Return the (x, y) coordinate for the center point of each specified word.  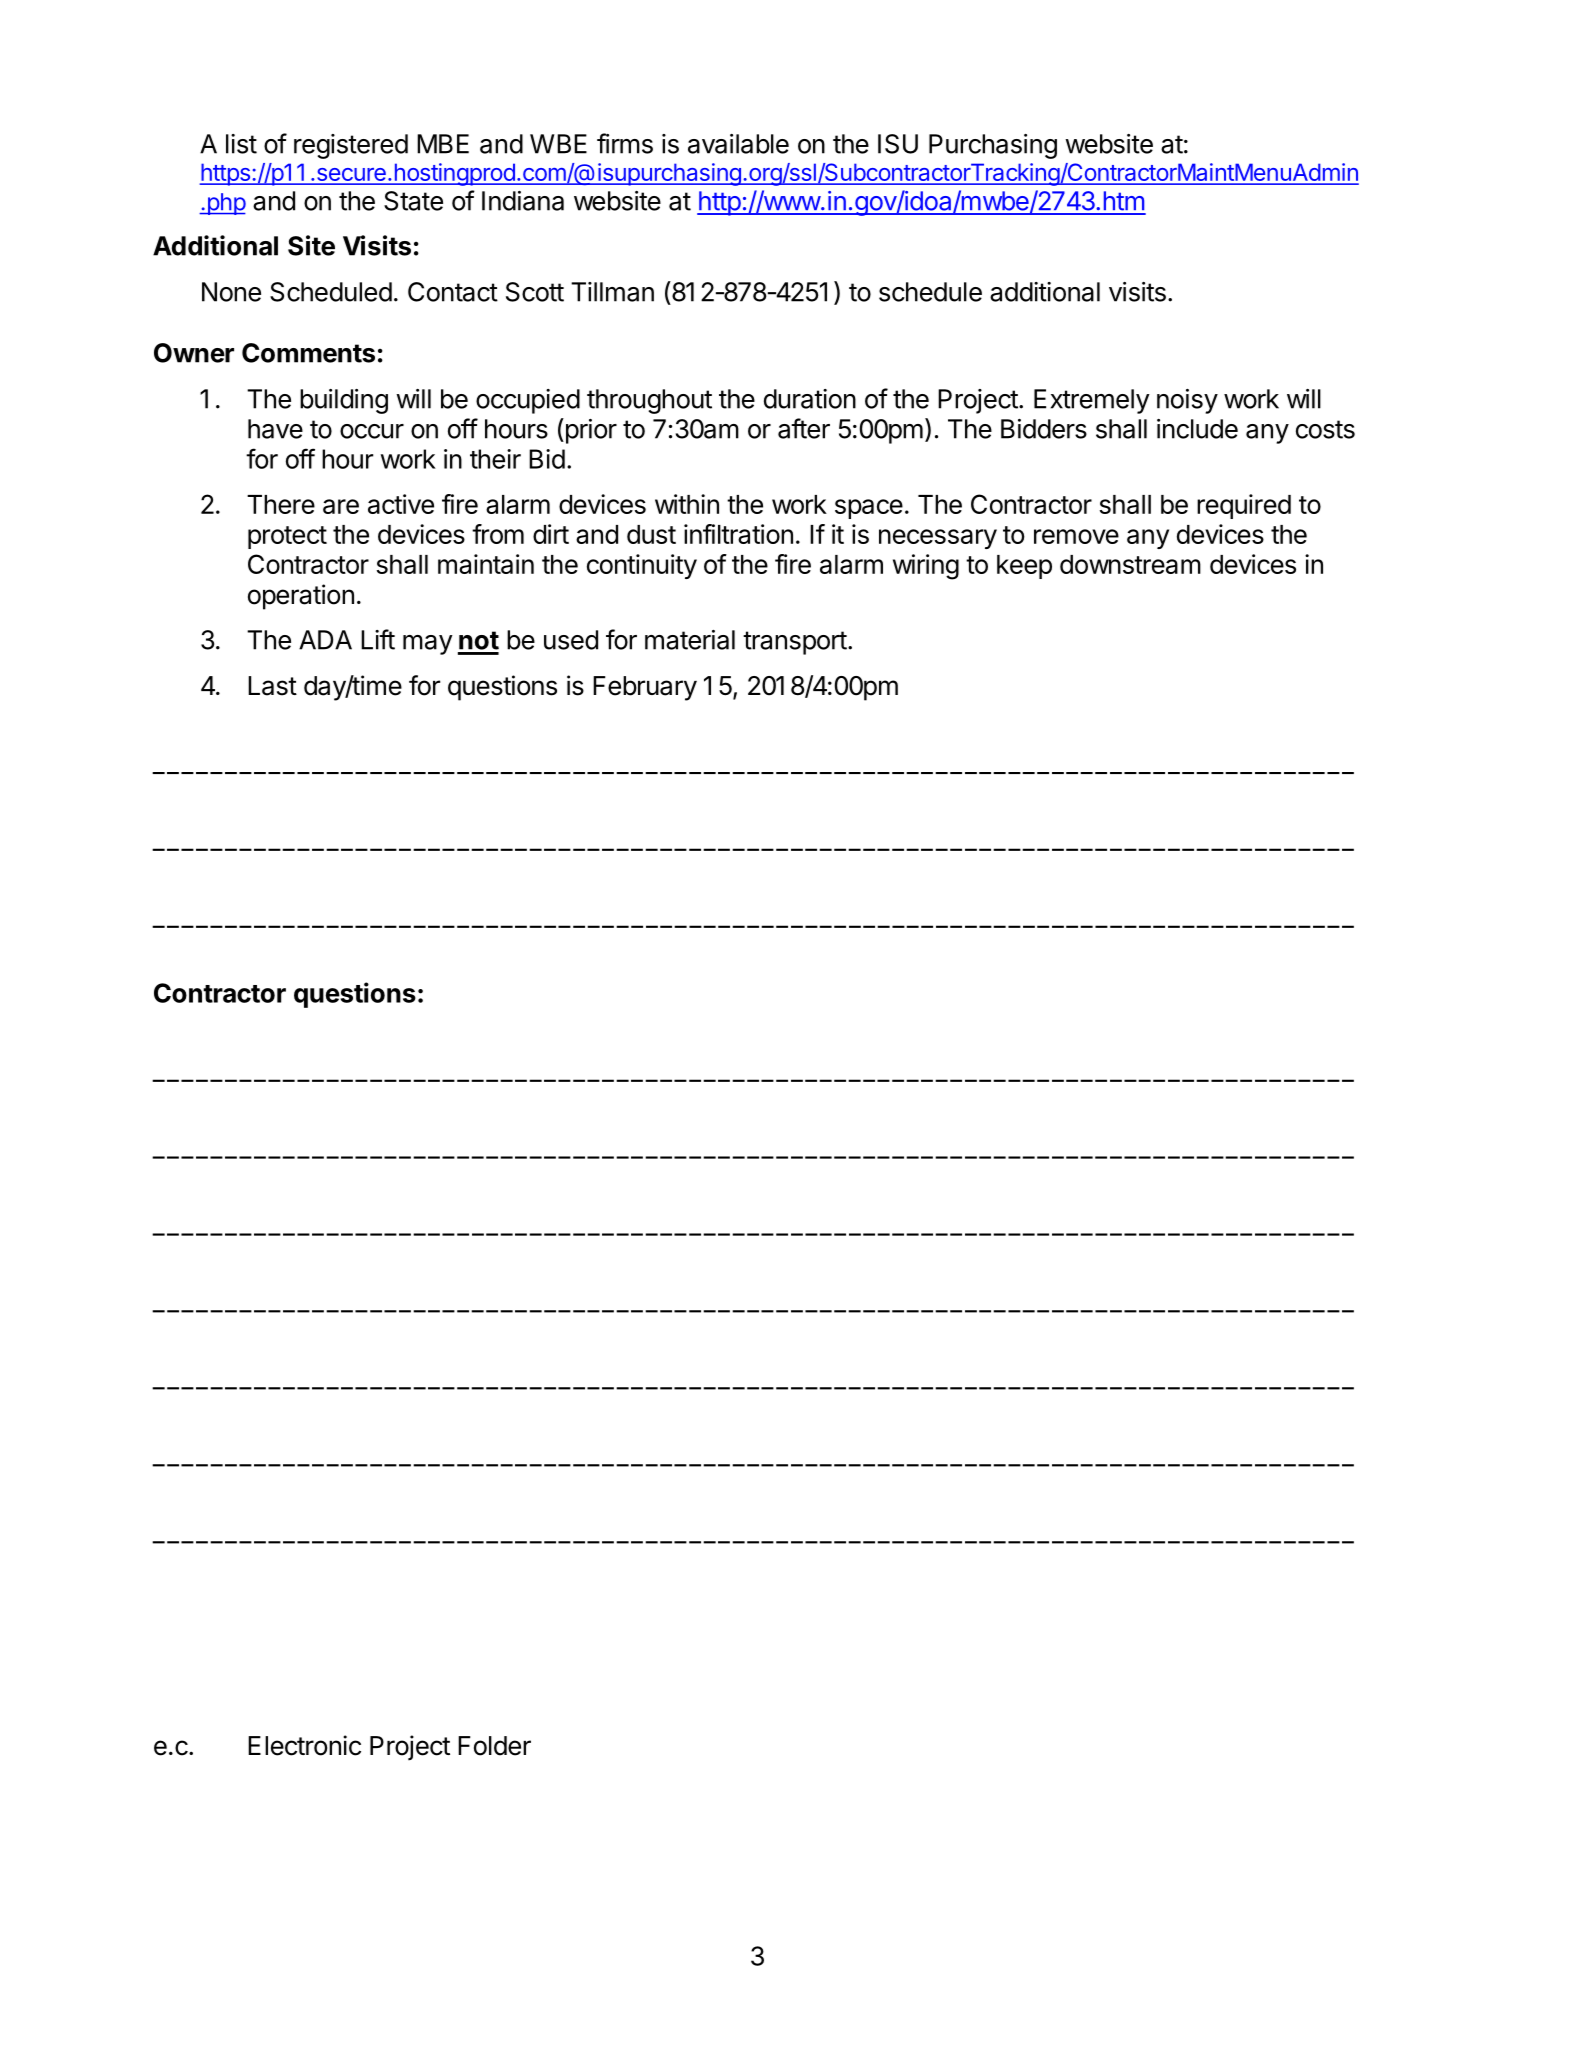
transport (795, 643)
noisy (1187, 401)
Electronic (304, 1745)
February (645, 688)
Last (272, 686)
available (738, 144)
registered (351, 146)
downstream (1130, 564)
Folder (494, 1746)
